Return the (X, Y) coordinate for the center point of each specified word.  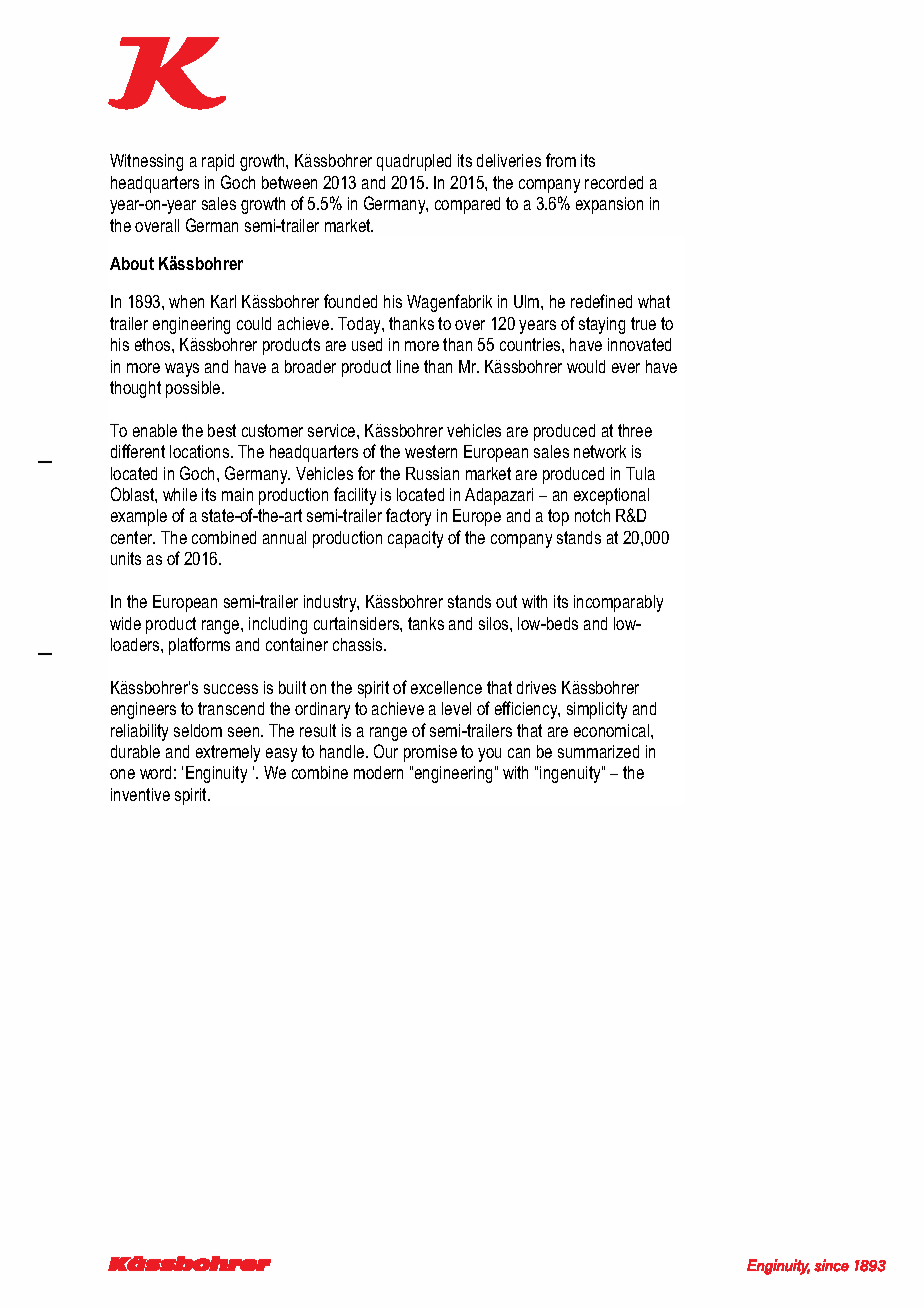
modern (378, 772)
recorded (614, 182)
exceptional (611, 496)
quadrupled (414, 162)
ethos (154, 344)
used (367, 344)
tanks (426, 623)
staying (602, 325)
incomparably (618, 603)
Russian (432, 473)
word (155, 772)
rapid (218, 162)
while (180, 494)
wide (125, 623)
